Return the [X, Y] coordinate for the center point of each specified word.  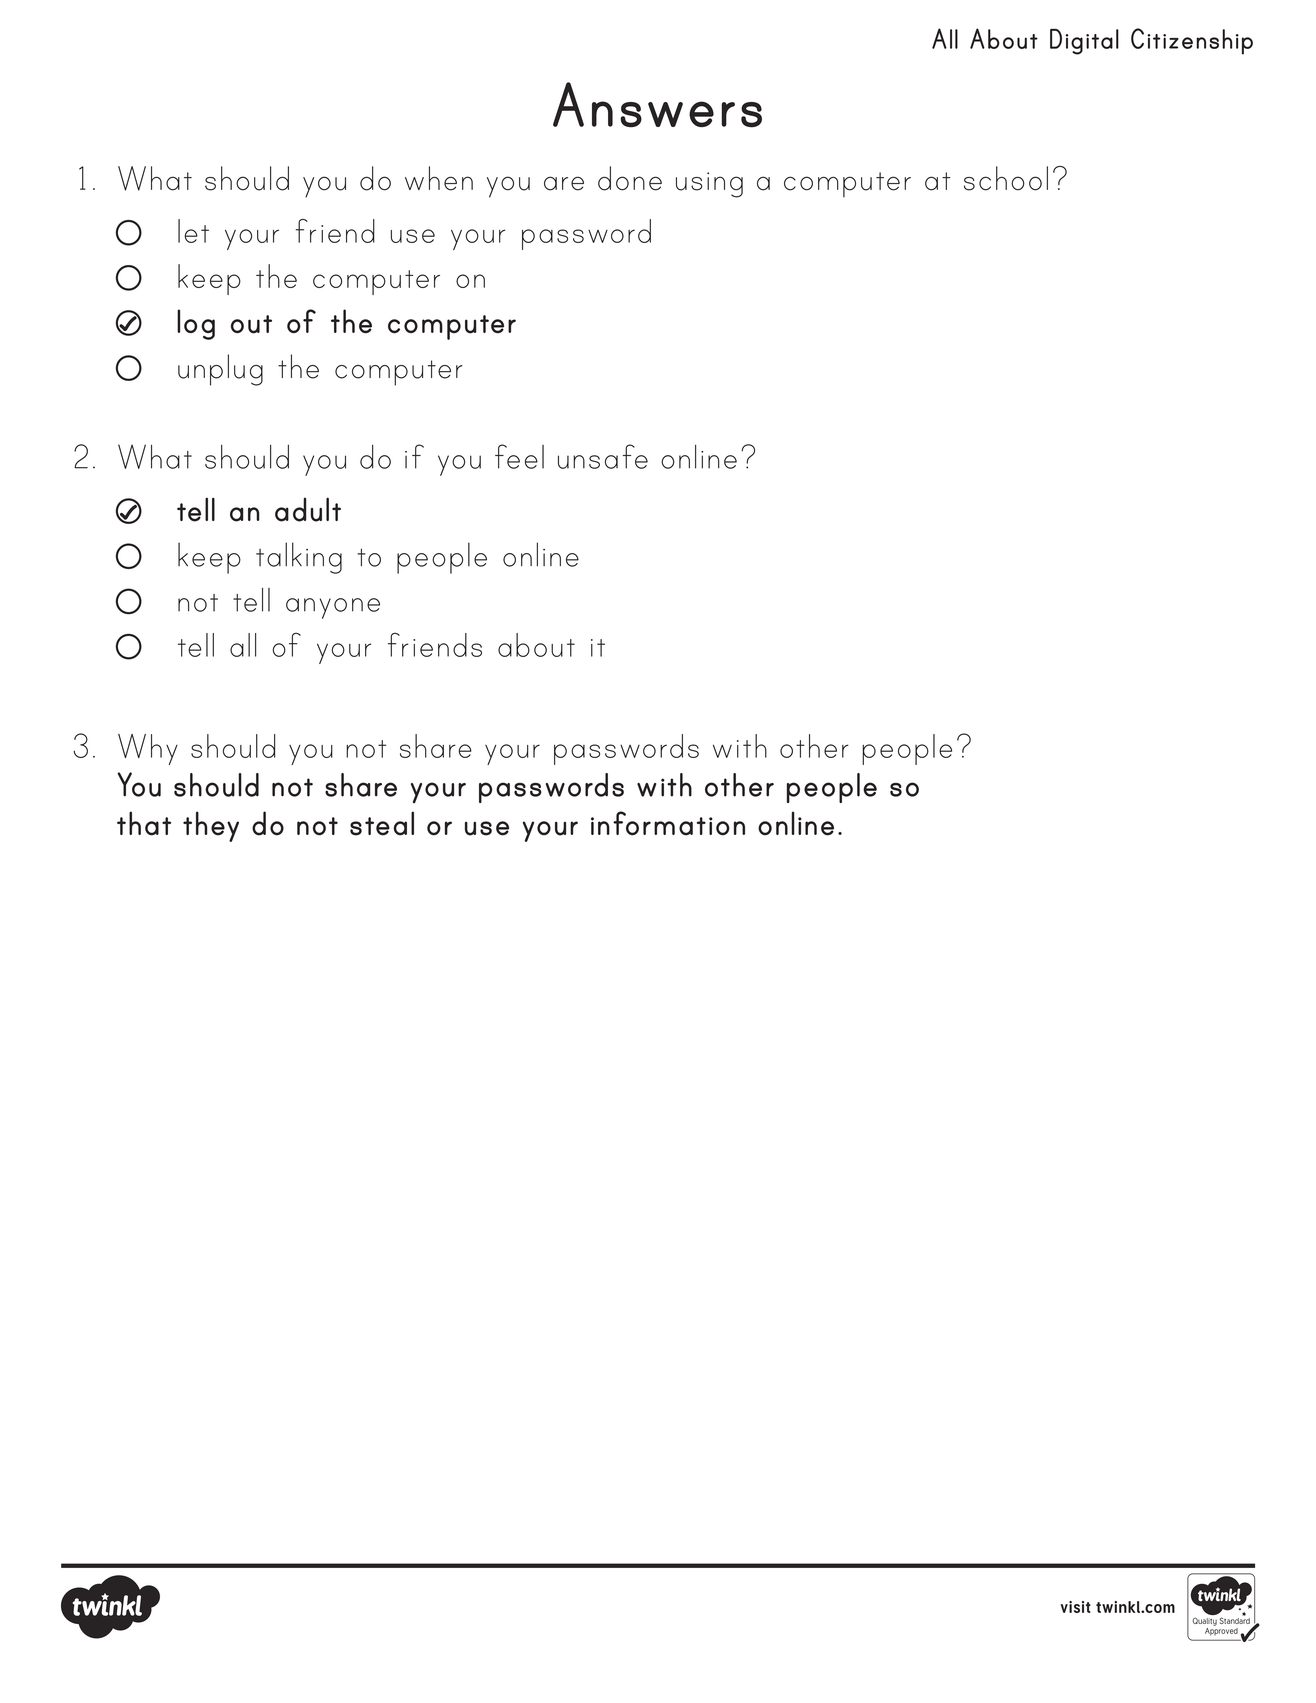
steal [382, 823]
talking [299, 558]
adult [308, 509]
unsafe [603, 456]
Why [148, 749]
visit [1075, 1607]
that [144, 823]
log [196, 324]
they [211, 826]
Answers [657, 105]
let [193, 231]
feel [519, 456]
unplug [220, 370]
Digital [1084, 42]
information [668, 823]
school [1006, 178]
